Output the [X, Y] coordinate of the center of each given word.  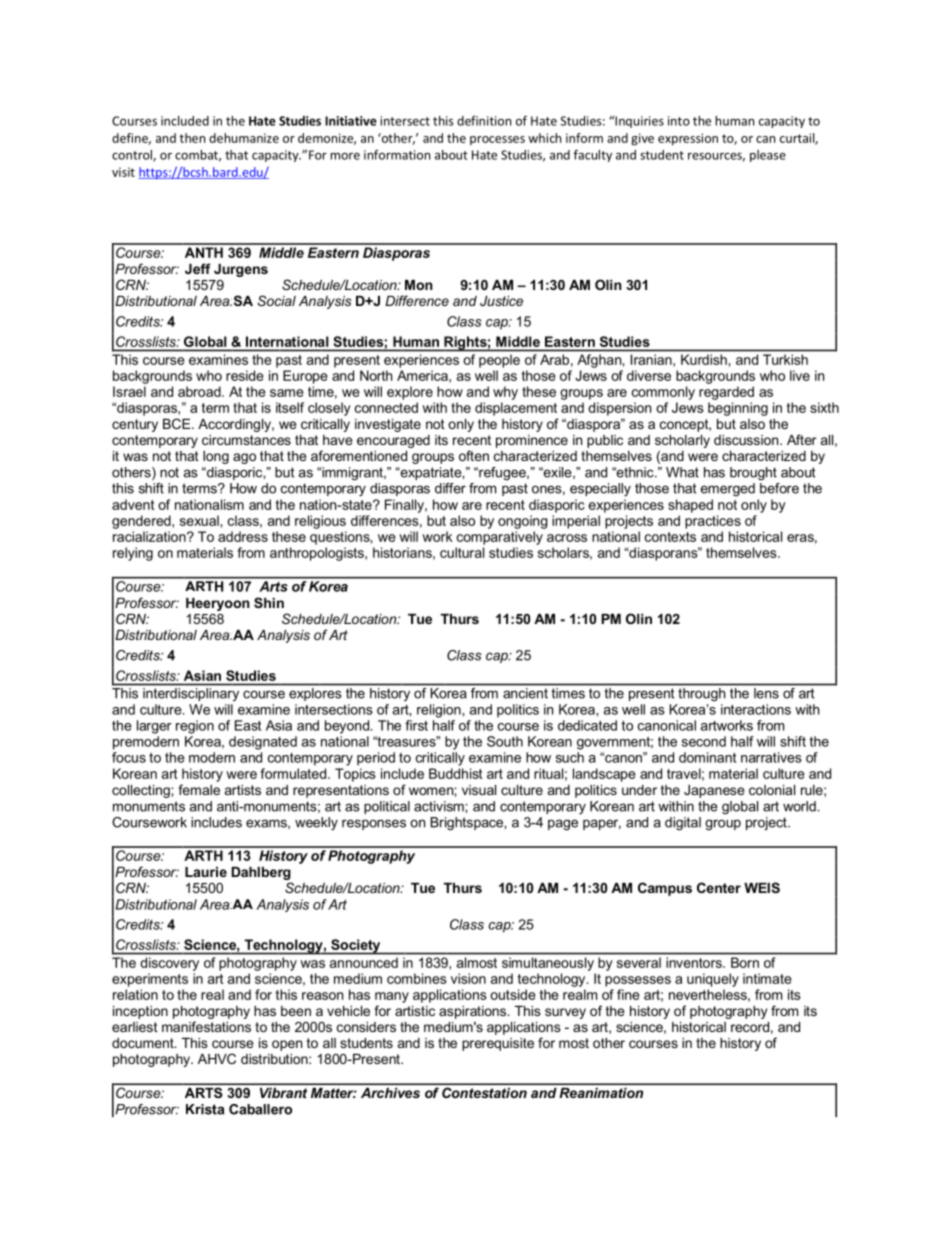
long [216, 457]
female [199, 789]
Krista [205, 1109]
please [768, 156]
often [474, 455]
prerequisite [498, 1044]
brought [753, 474]
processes [497, 140]
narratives [771, 757]
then [192, 138]
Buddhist [456, 773]
